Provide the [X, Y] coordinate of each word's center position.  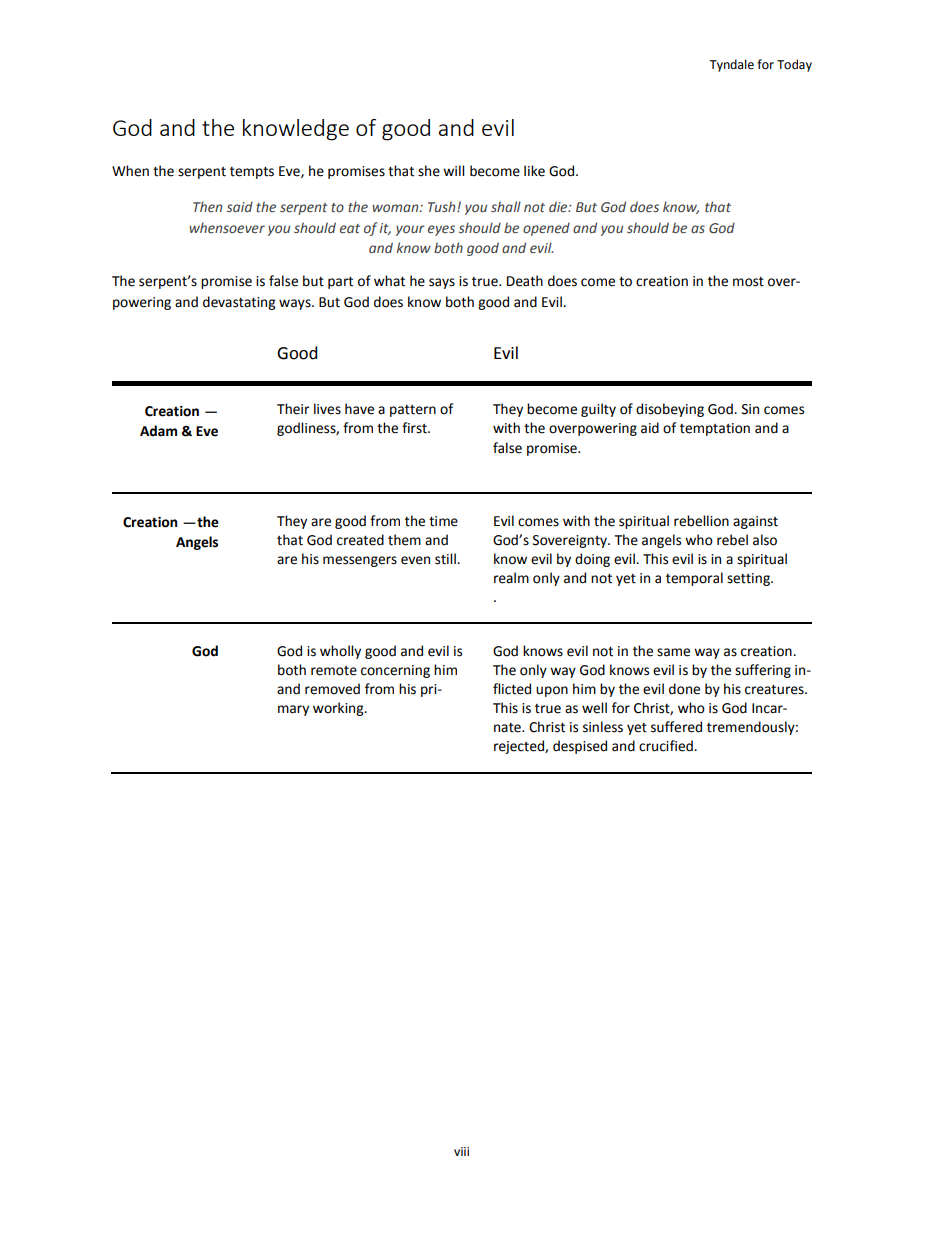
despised [580, 747]
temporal [694, 579]
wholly [340, 652]
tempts [252, 173]
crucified [667, 746]
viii [461, 1151]
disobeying [670, 410]
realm [511, 578]
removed [332, 689]
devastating [239, 303]
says [442, 283]
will [453, 170]
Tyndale [731, 65]
